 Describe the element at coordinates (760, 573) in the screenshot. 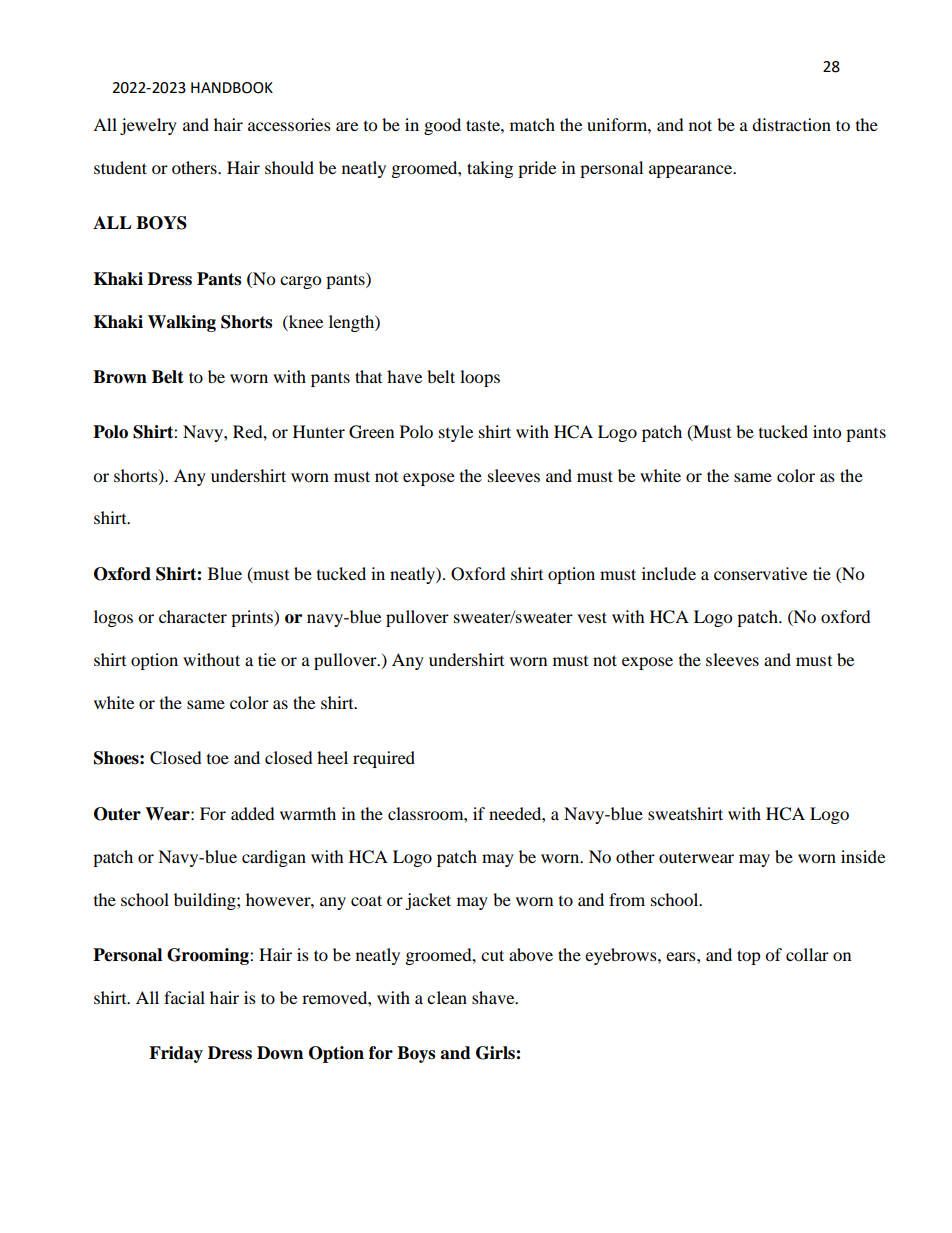

I see `conservative` at that location.
